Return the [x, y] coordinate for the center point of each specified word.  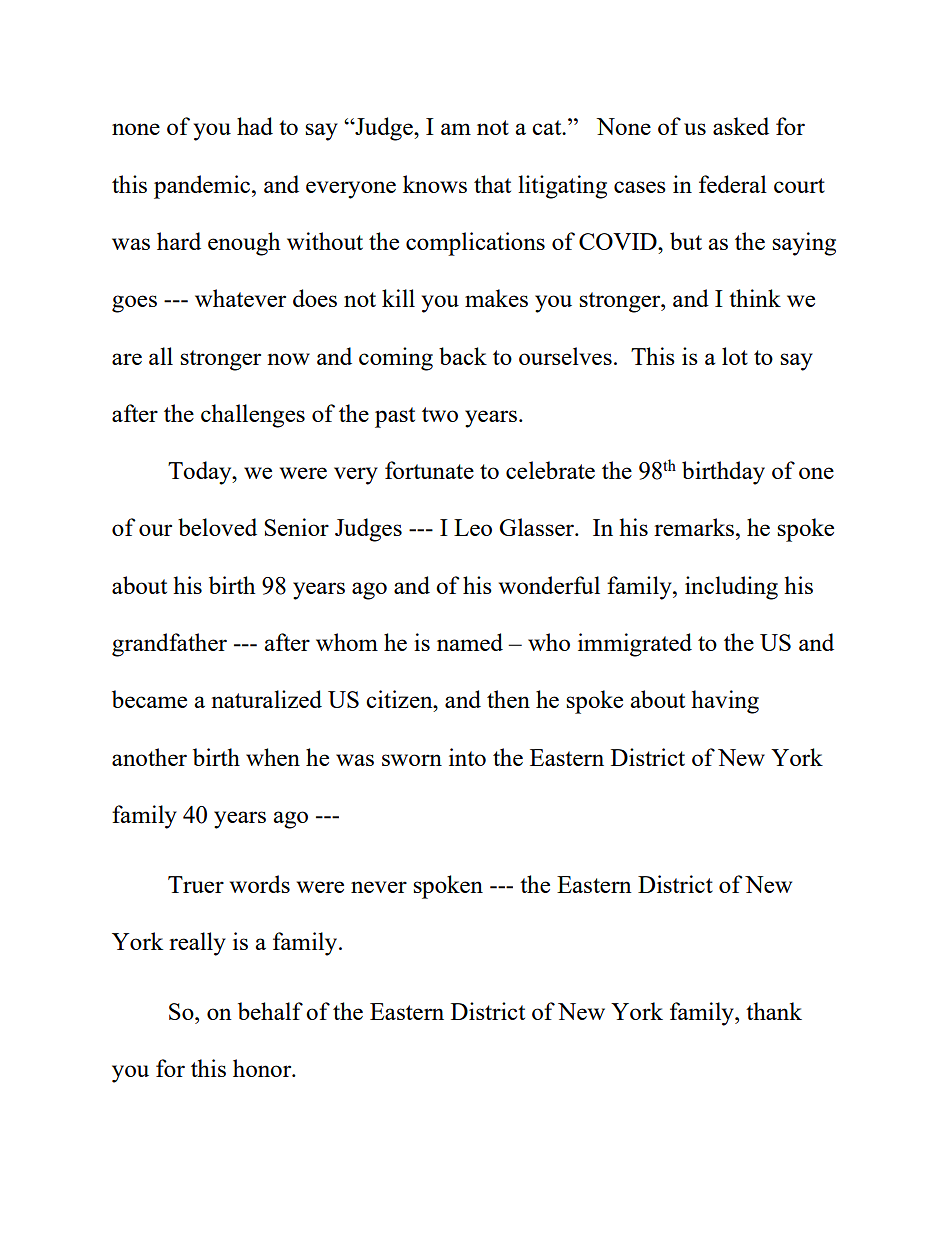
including [731, 588]
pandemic [203, 187]
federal [733, 184]
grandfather [169, 645]
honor [263, 1068]
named [470, 642]
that [492, 184]
